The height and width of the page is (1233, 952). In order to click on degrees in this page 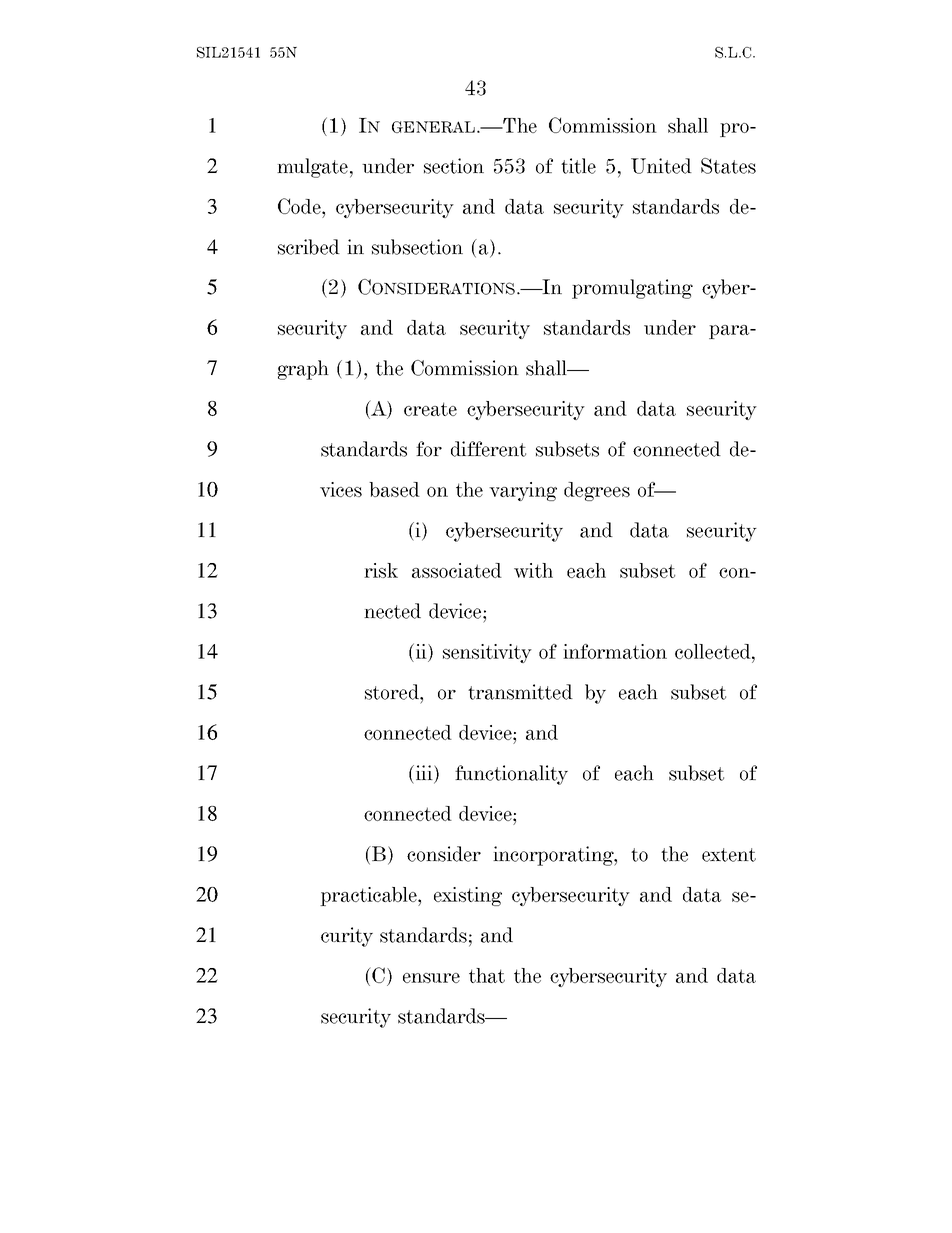, I will do `click(597, 491)`.
